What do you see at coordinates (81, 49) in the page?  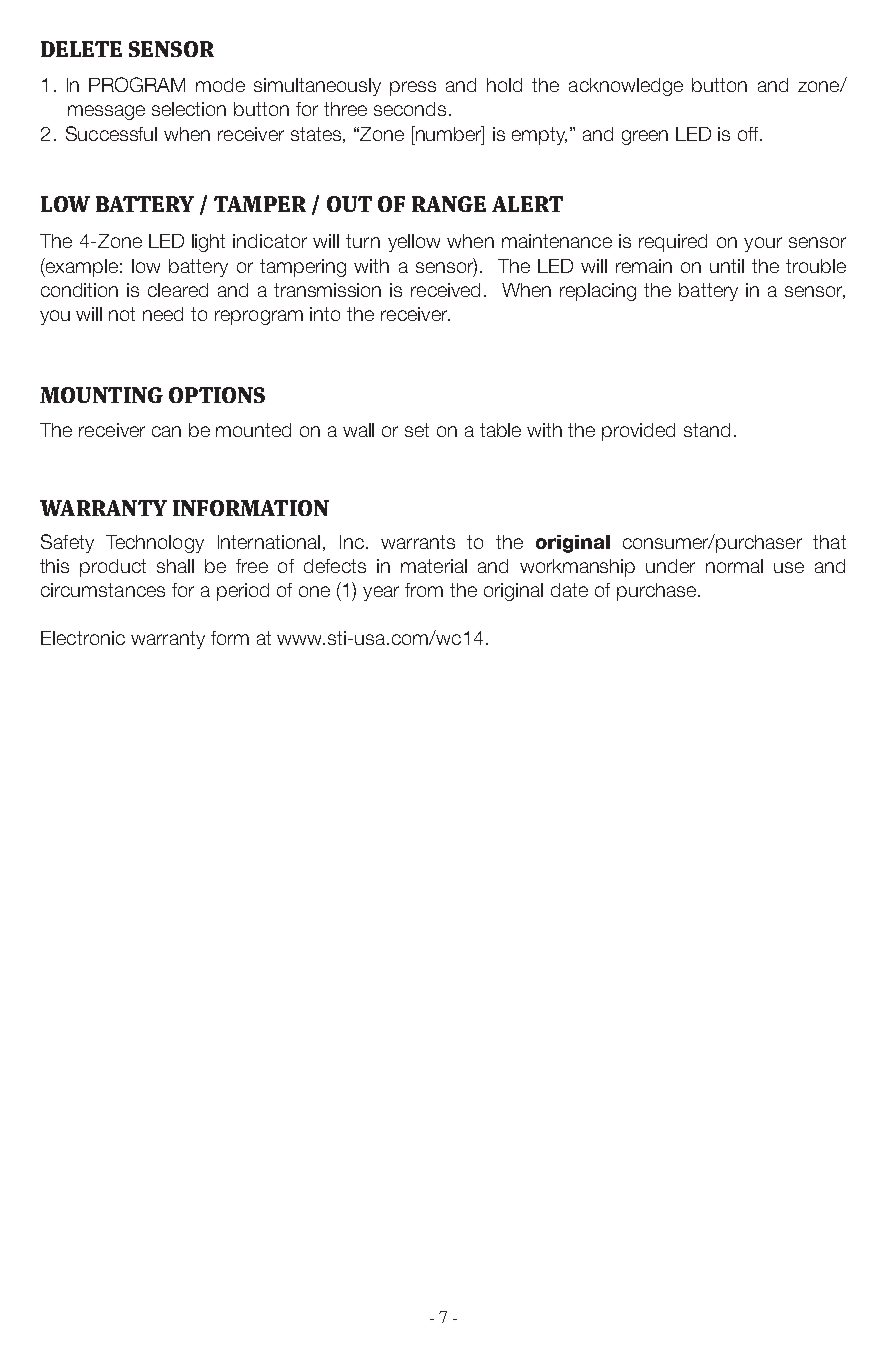 I see `DELETE` at bounding box center [81, 49].
